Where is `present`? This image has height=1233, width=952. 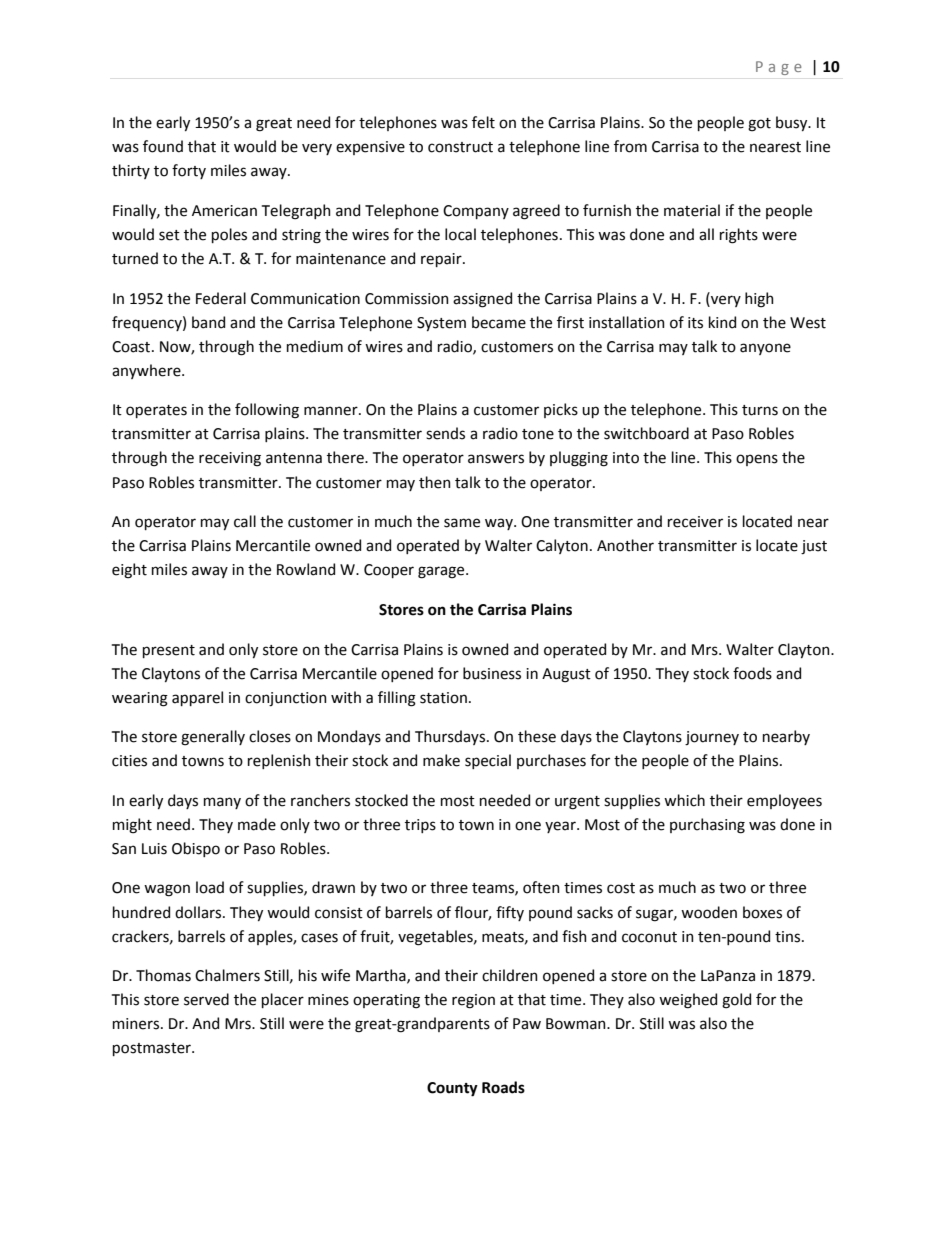
present is located at coordinates (169, 651).
